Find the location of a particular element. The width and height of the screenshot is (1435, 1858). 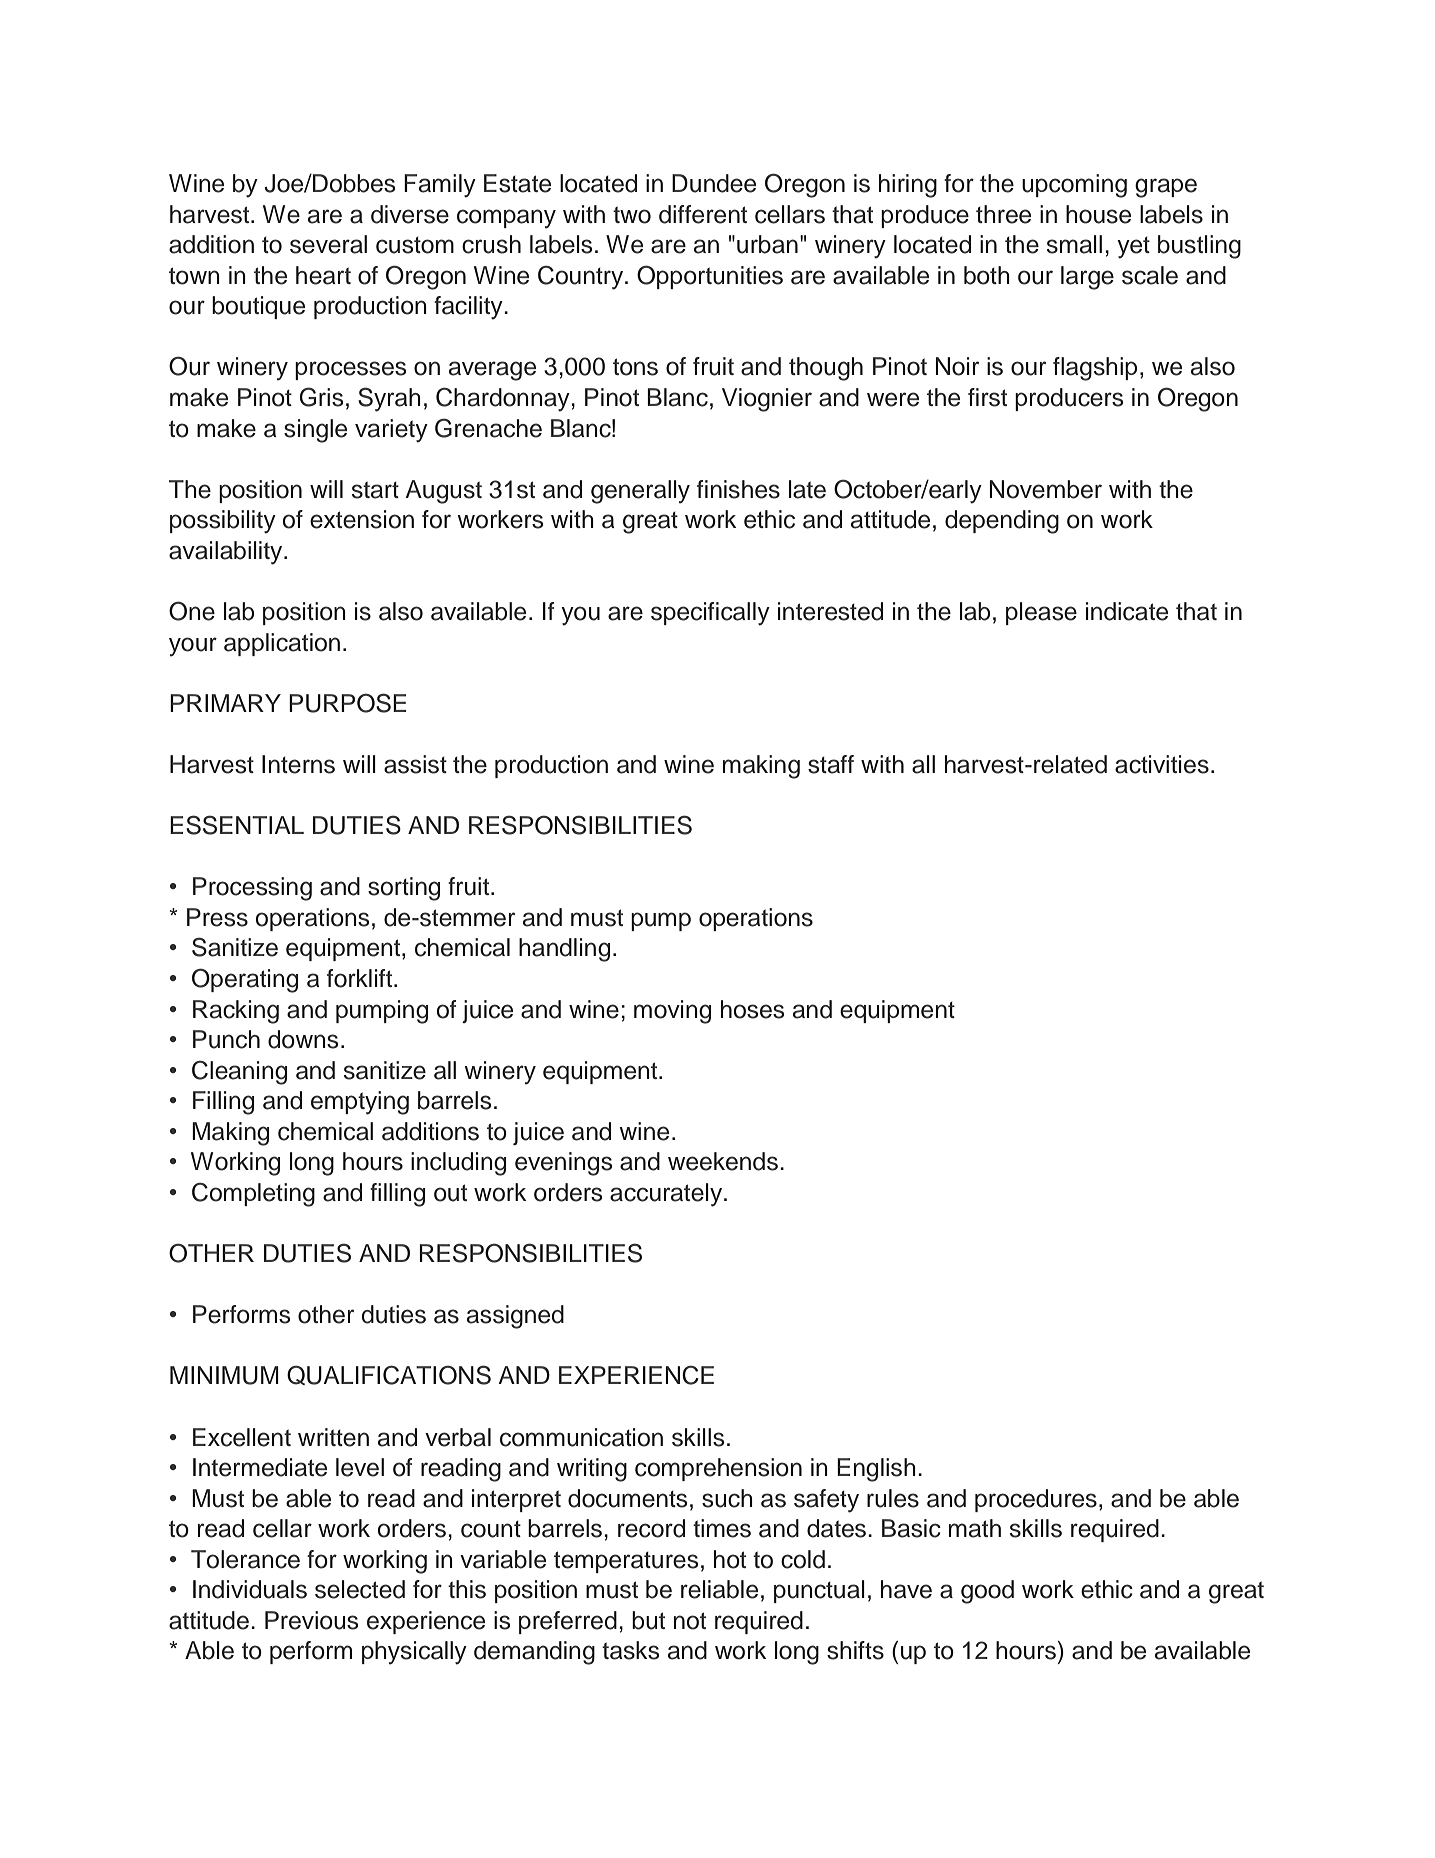

weekends is located at coordinates (723, 1161).
